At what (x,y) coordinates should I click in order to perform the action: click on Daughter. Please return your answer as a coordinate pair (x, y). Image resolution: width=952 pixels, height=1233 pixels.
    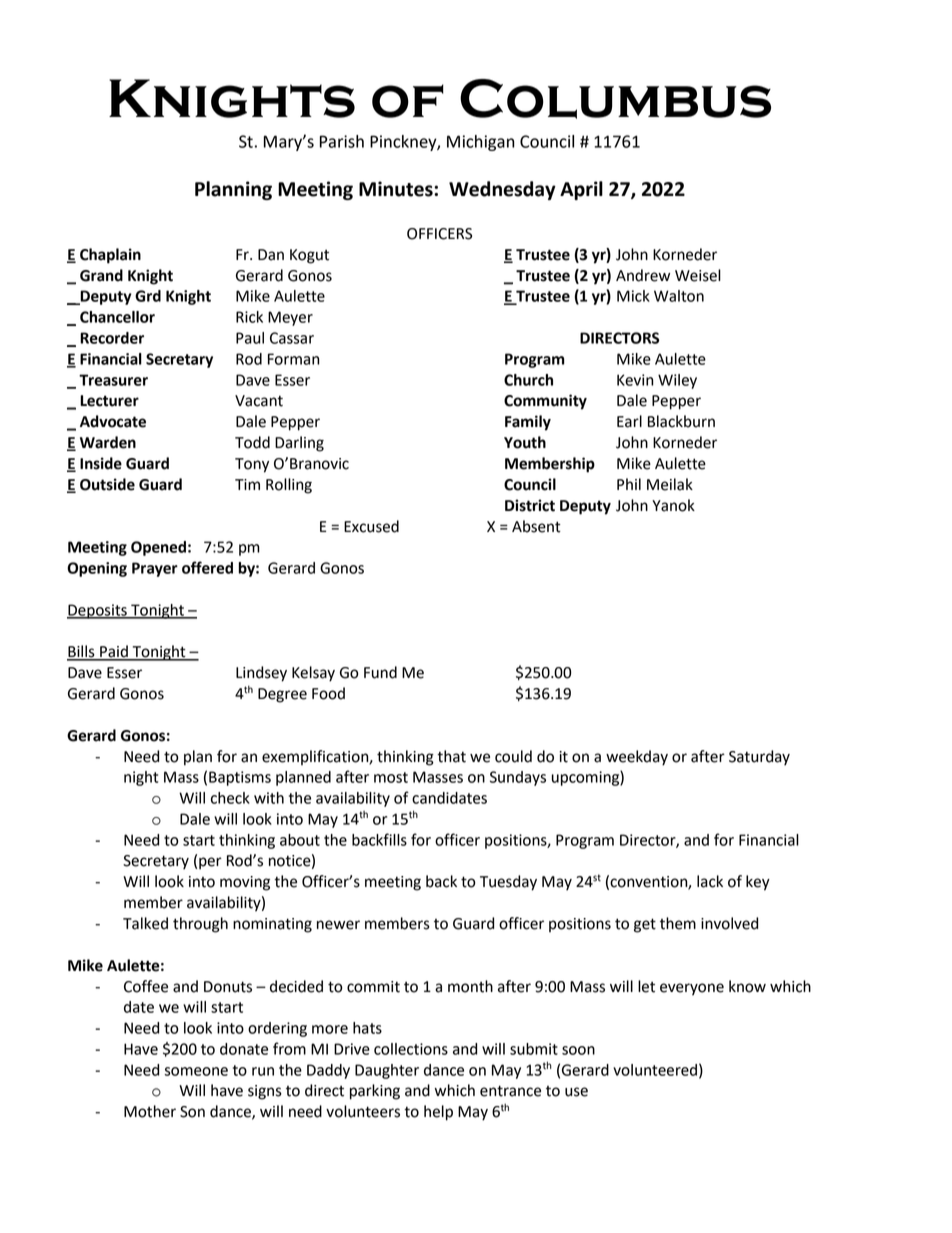
    Looking at the image, I should click on (387, 1071).
